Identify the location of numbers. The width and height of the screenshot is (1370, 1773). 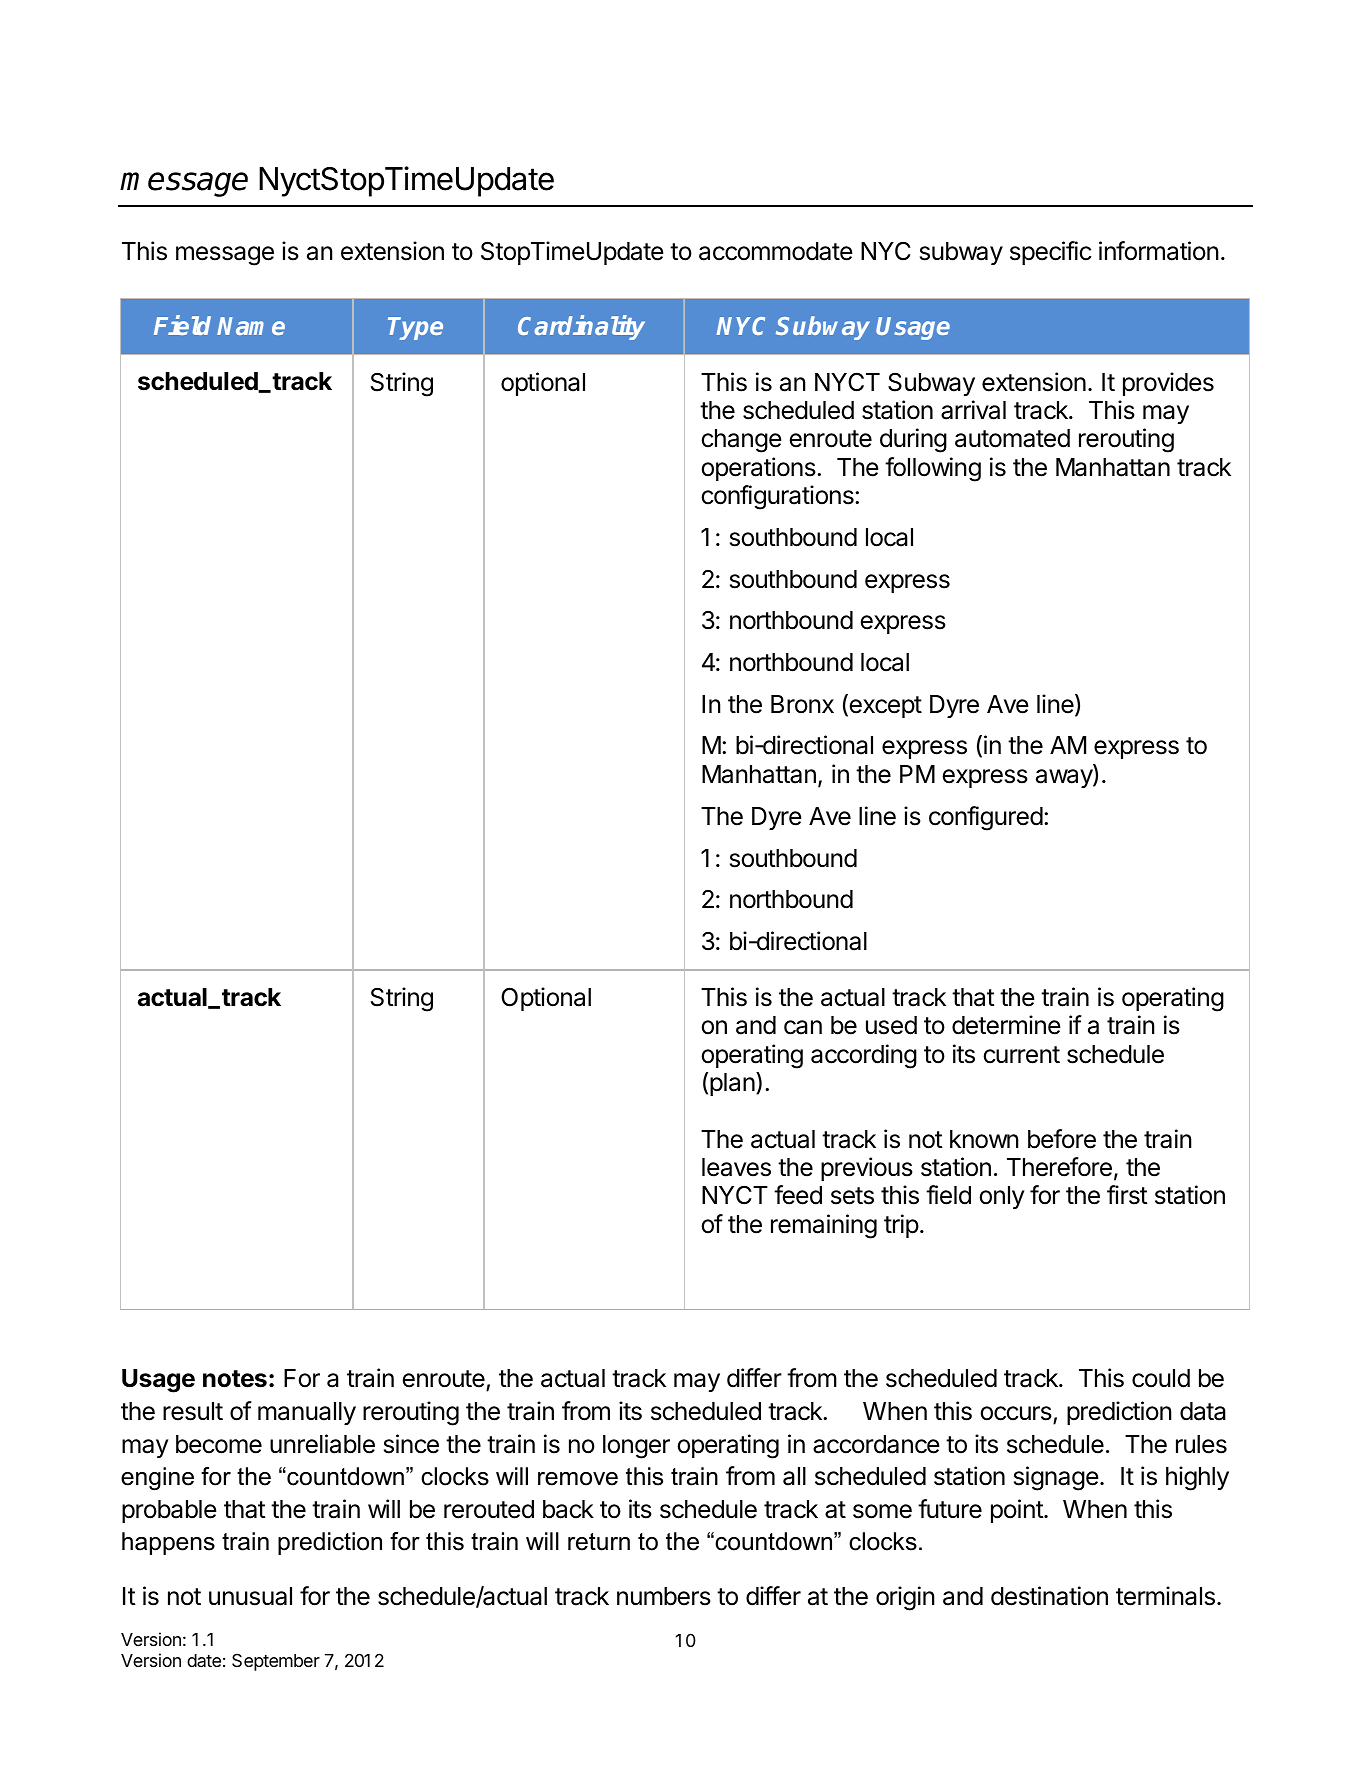
(664, 1596).
